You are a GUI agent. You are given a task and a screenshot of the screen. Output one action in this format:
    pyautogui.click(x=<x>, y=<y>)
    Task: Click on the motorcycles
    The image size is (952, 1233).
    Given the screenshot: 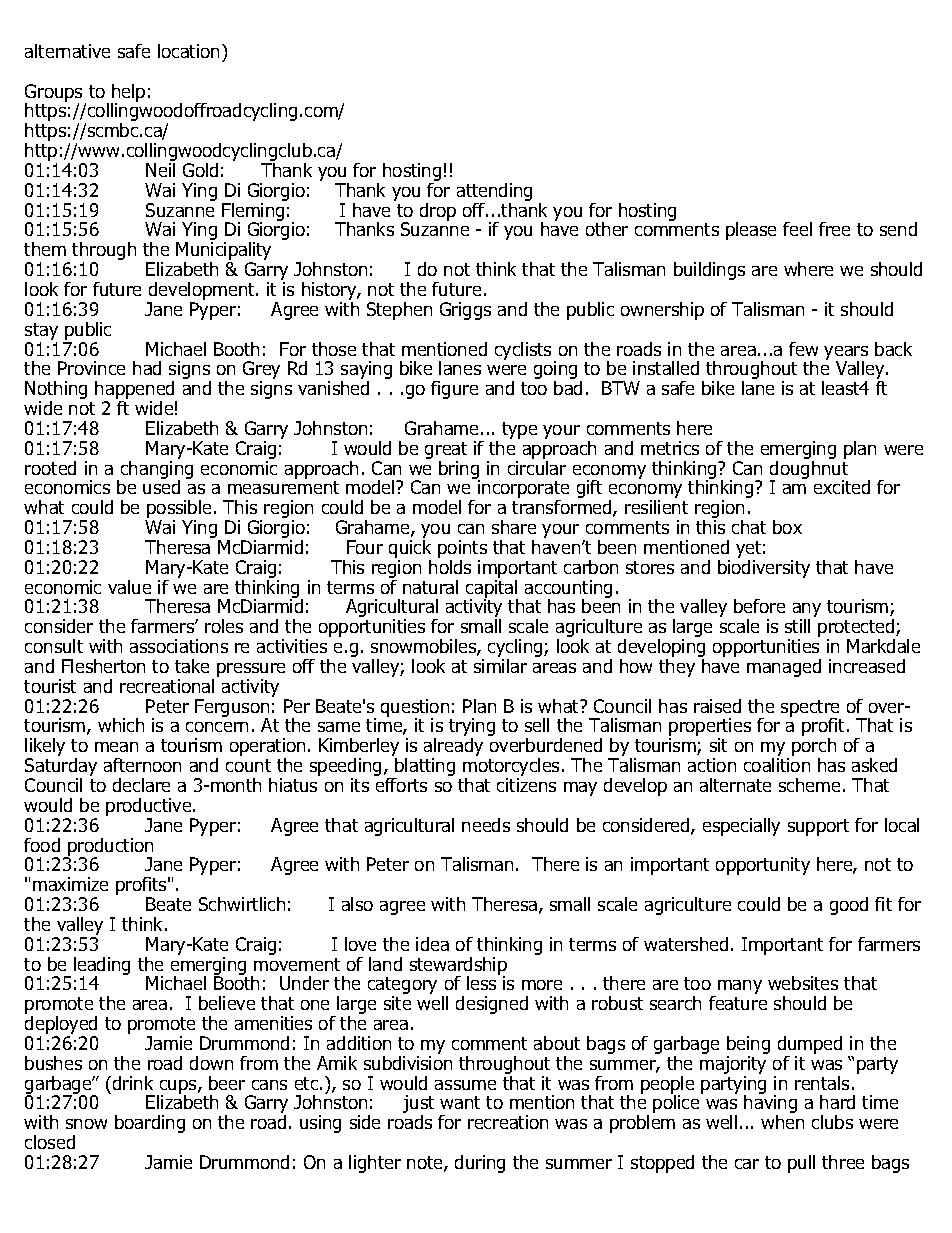 What is the action you would take?
    pyautogui.click(x=511, y=768)
